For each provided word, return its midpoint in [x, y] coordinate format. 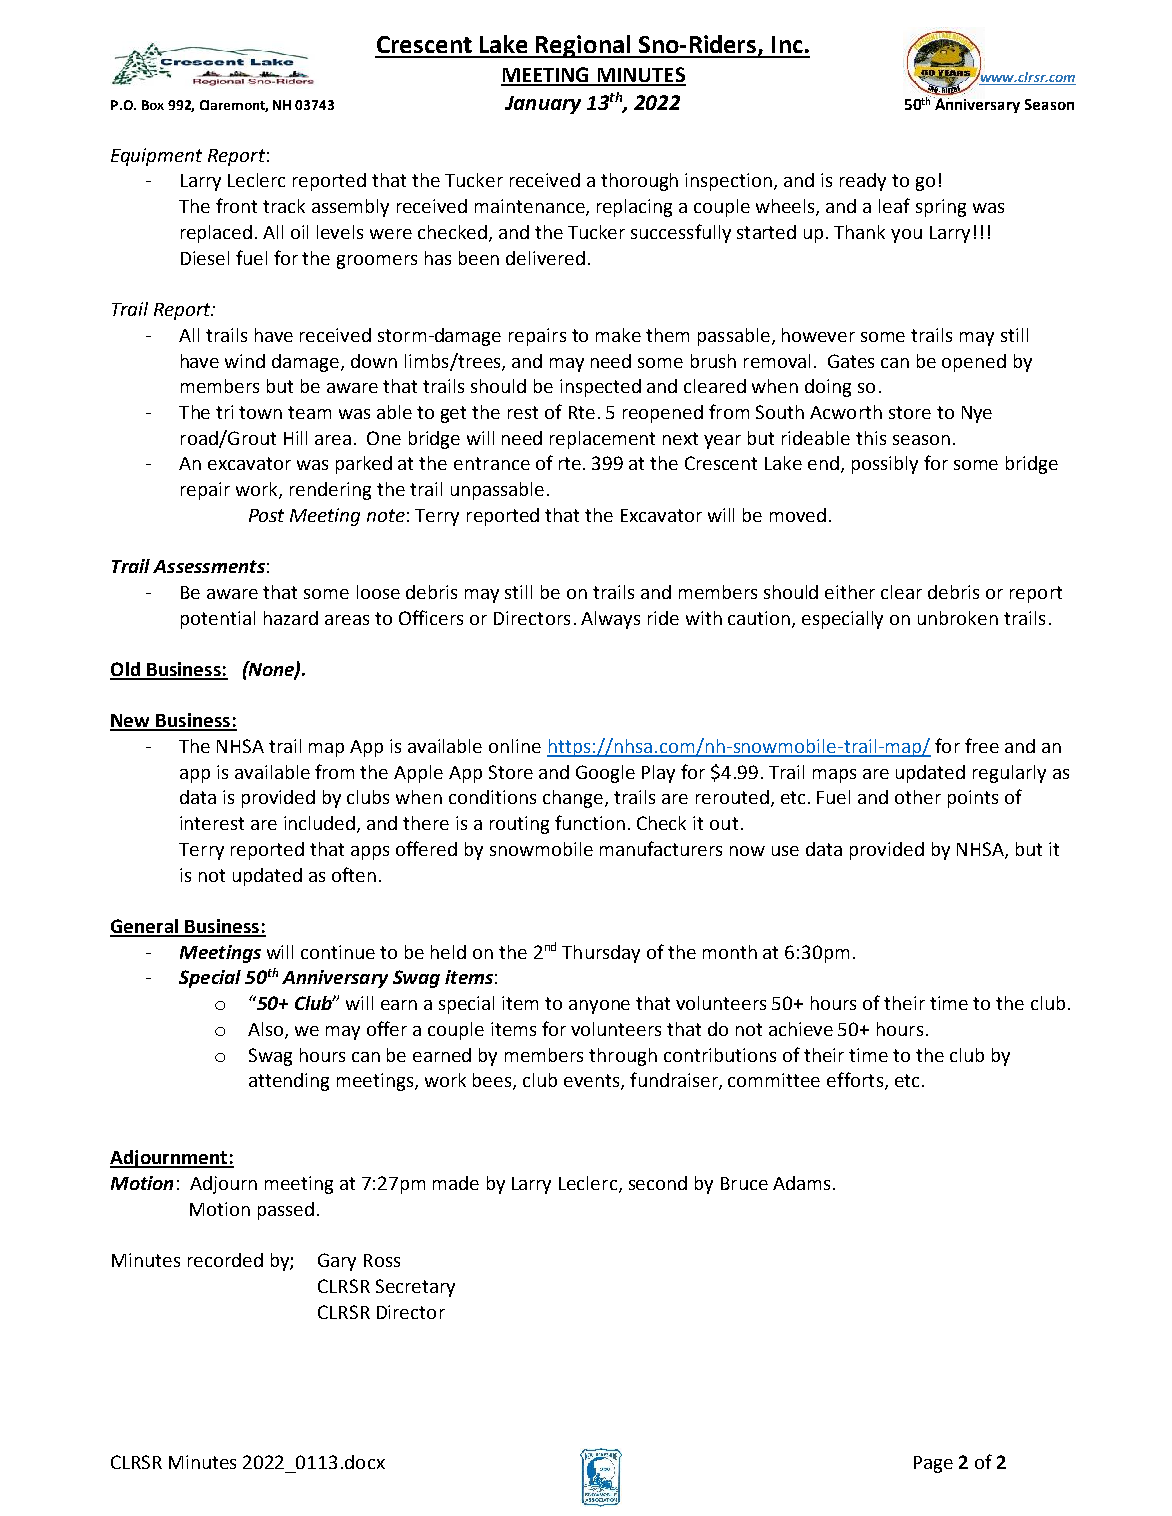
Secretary [415, 1288]
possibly [885, 465]
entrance [492, 463]
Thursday [601, 954]
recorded [225, 1260]
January [543, 105]
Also [267, 1030]
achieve [801, 1029]
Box [153, 105]
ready [863, 182]
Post [266, 515]
